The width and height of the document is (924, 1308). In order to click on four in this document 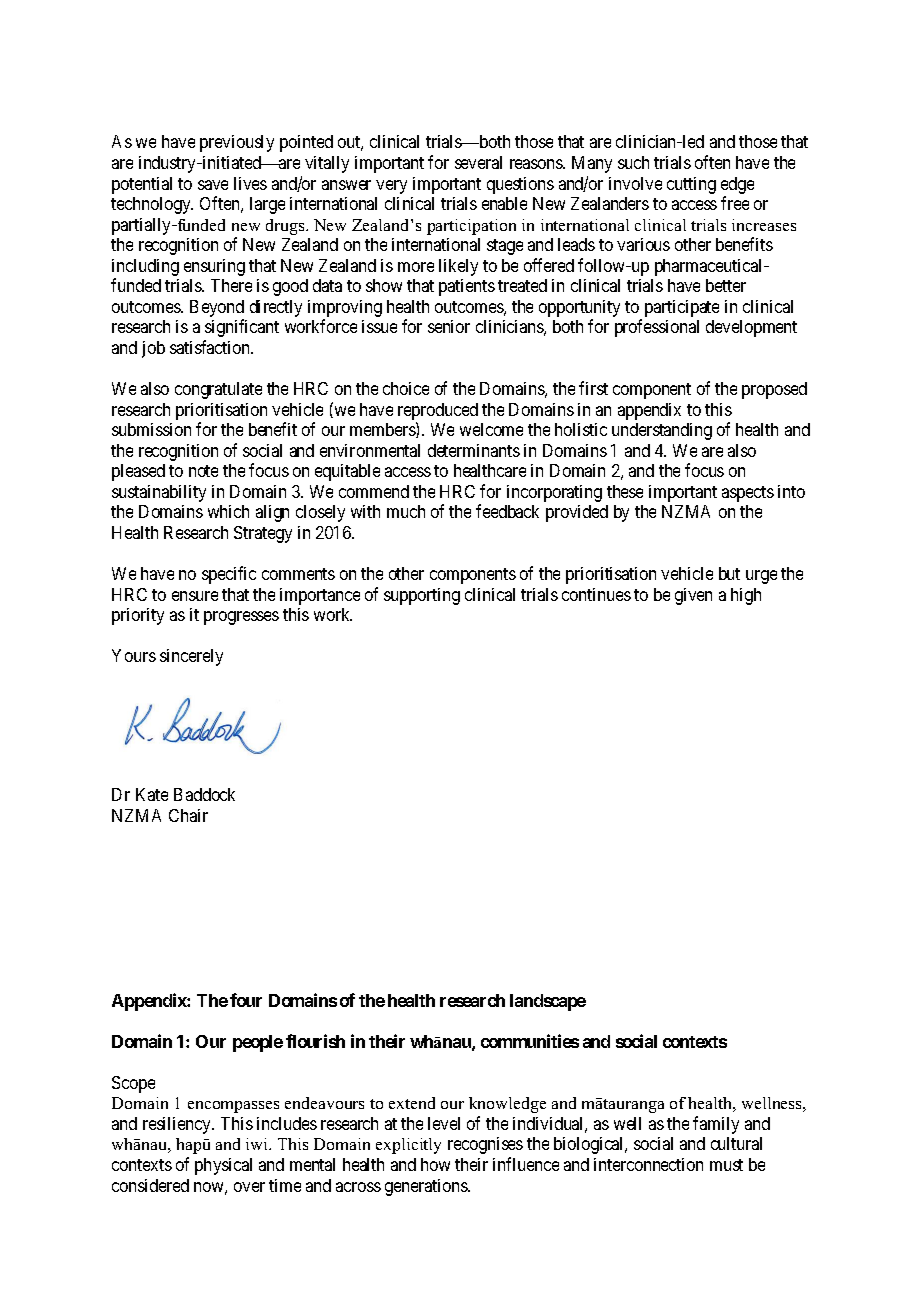, I will do `click(246, 1000)`.
